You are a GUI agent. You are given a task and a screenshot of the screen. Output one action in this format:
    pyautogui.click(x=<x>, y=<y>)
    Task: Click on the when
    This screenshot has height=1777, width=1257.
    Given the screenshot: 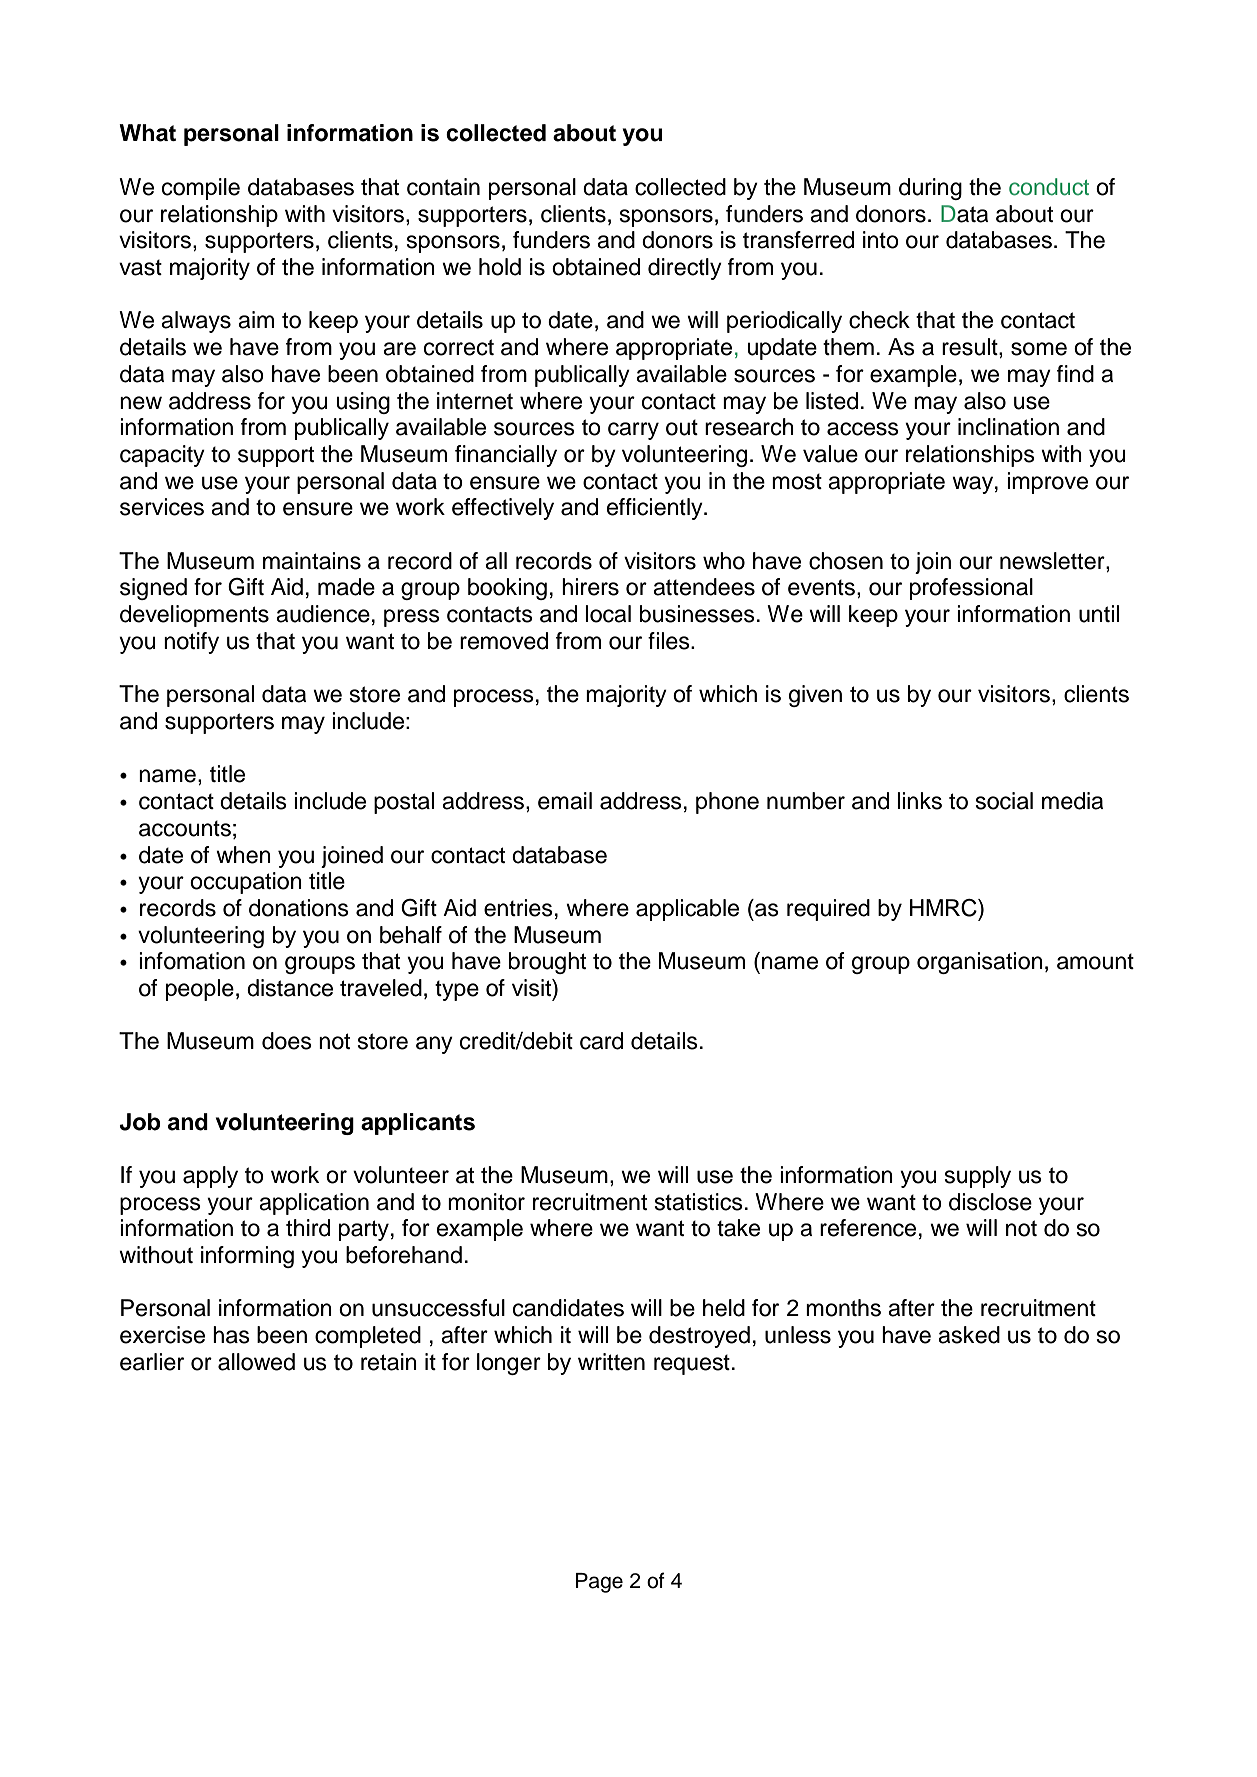 What is the action you would take?
    pyautogui.click(x=243, y=855)
